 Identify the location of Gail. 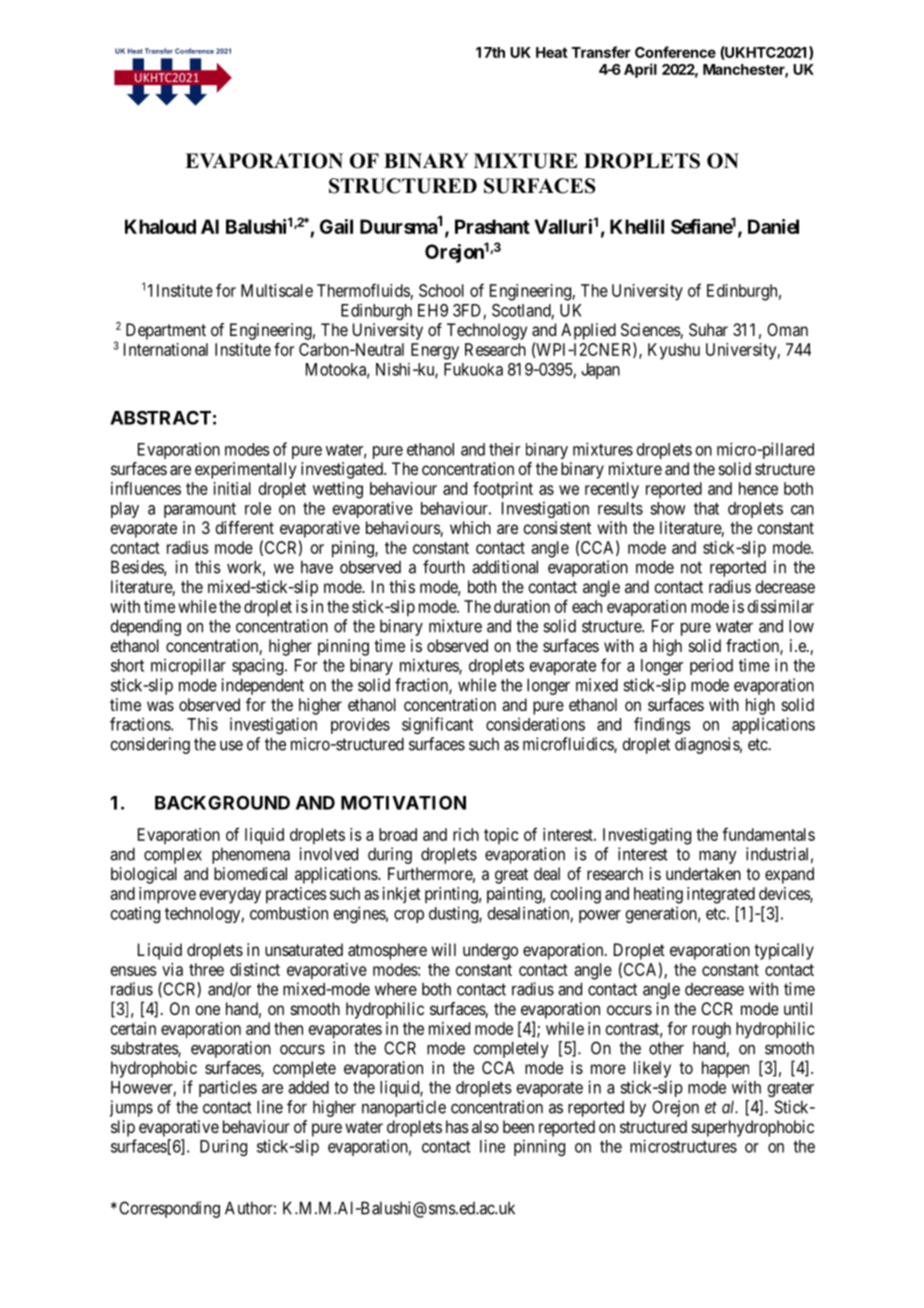
(336, 226).
